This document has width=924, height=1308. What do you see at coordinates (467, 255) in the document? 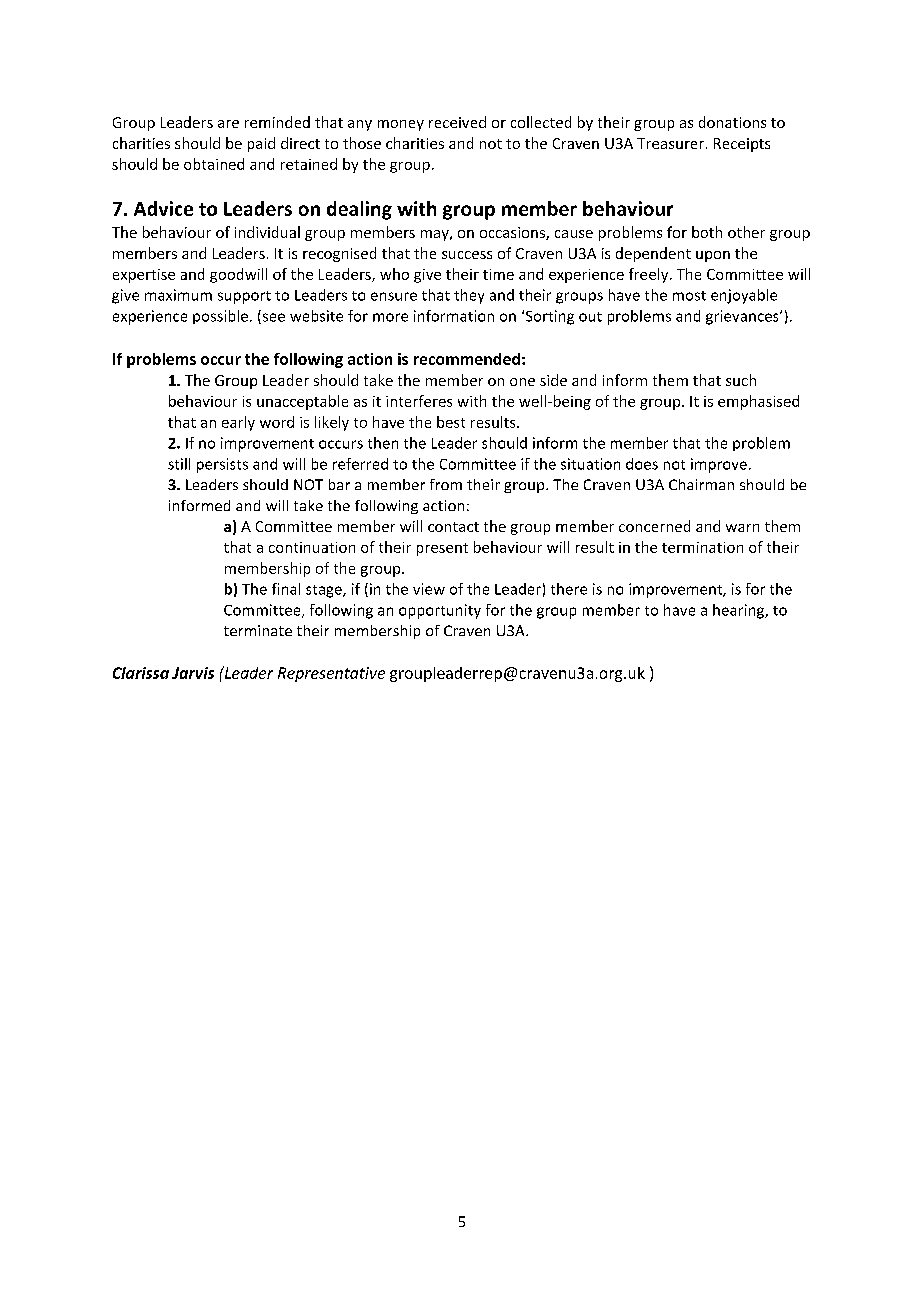
I see `success` at bounding box center [467, 255].
